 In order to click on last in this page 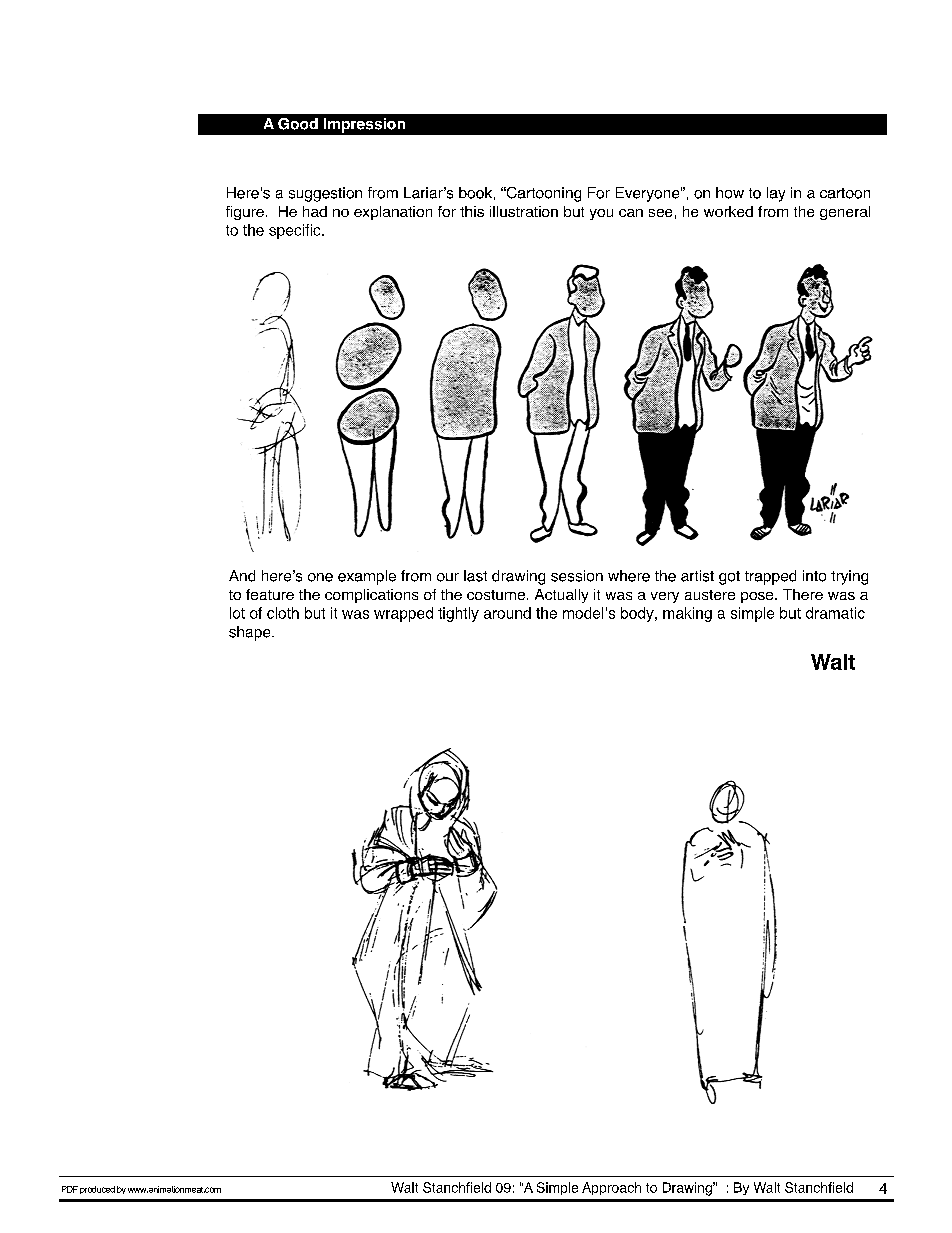, I will do `click(475, 576)`.
